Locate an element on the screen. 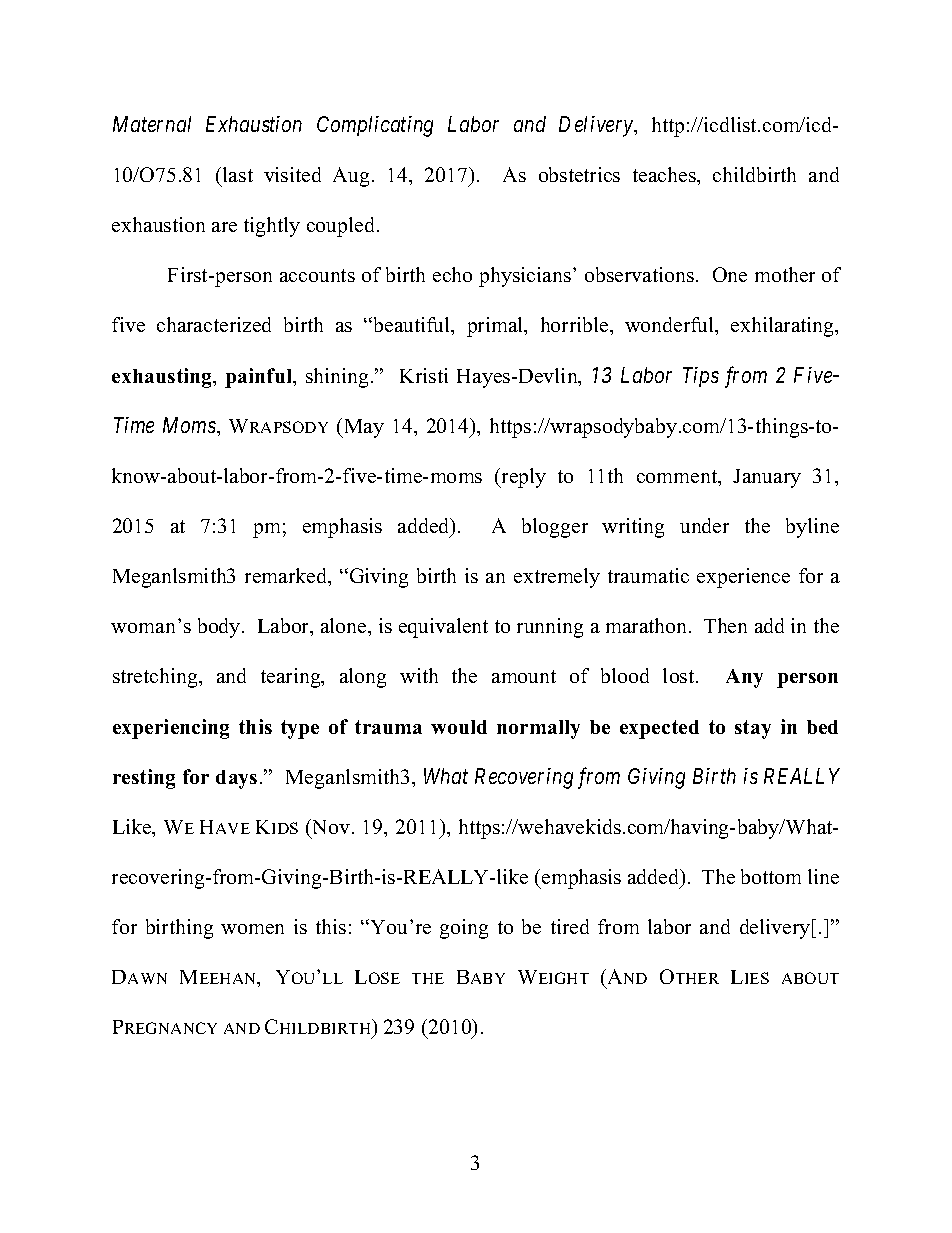 The image size is (952, 1233). visited is located at coordinates (292, 174).
